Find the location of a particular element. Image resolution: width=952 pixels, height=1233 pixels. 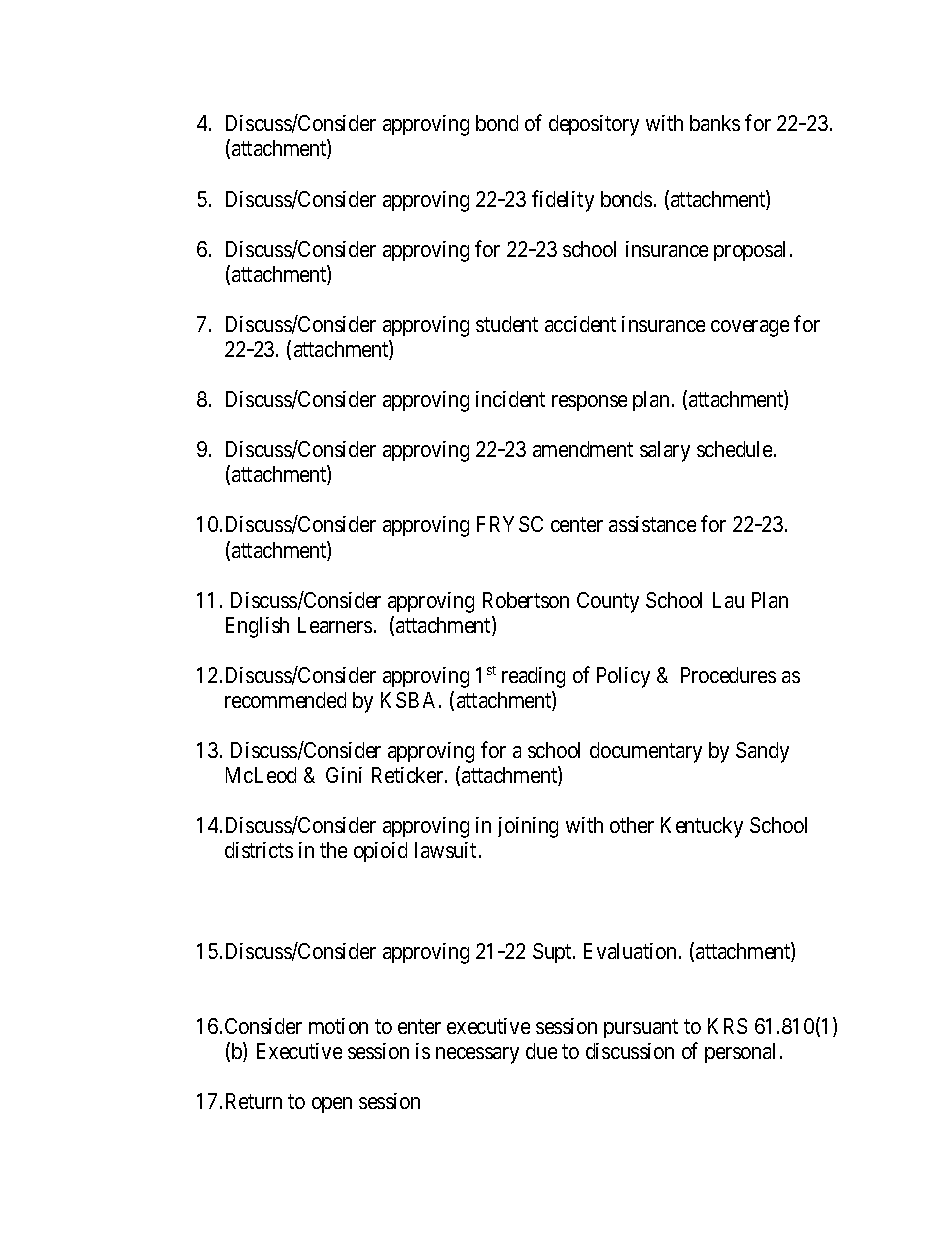

recommended is located at coordinates (285, 700).
